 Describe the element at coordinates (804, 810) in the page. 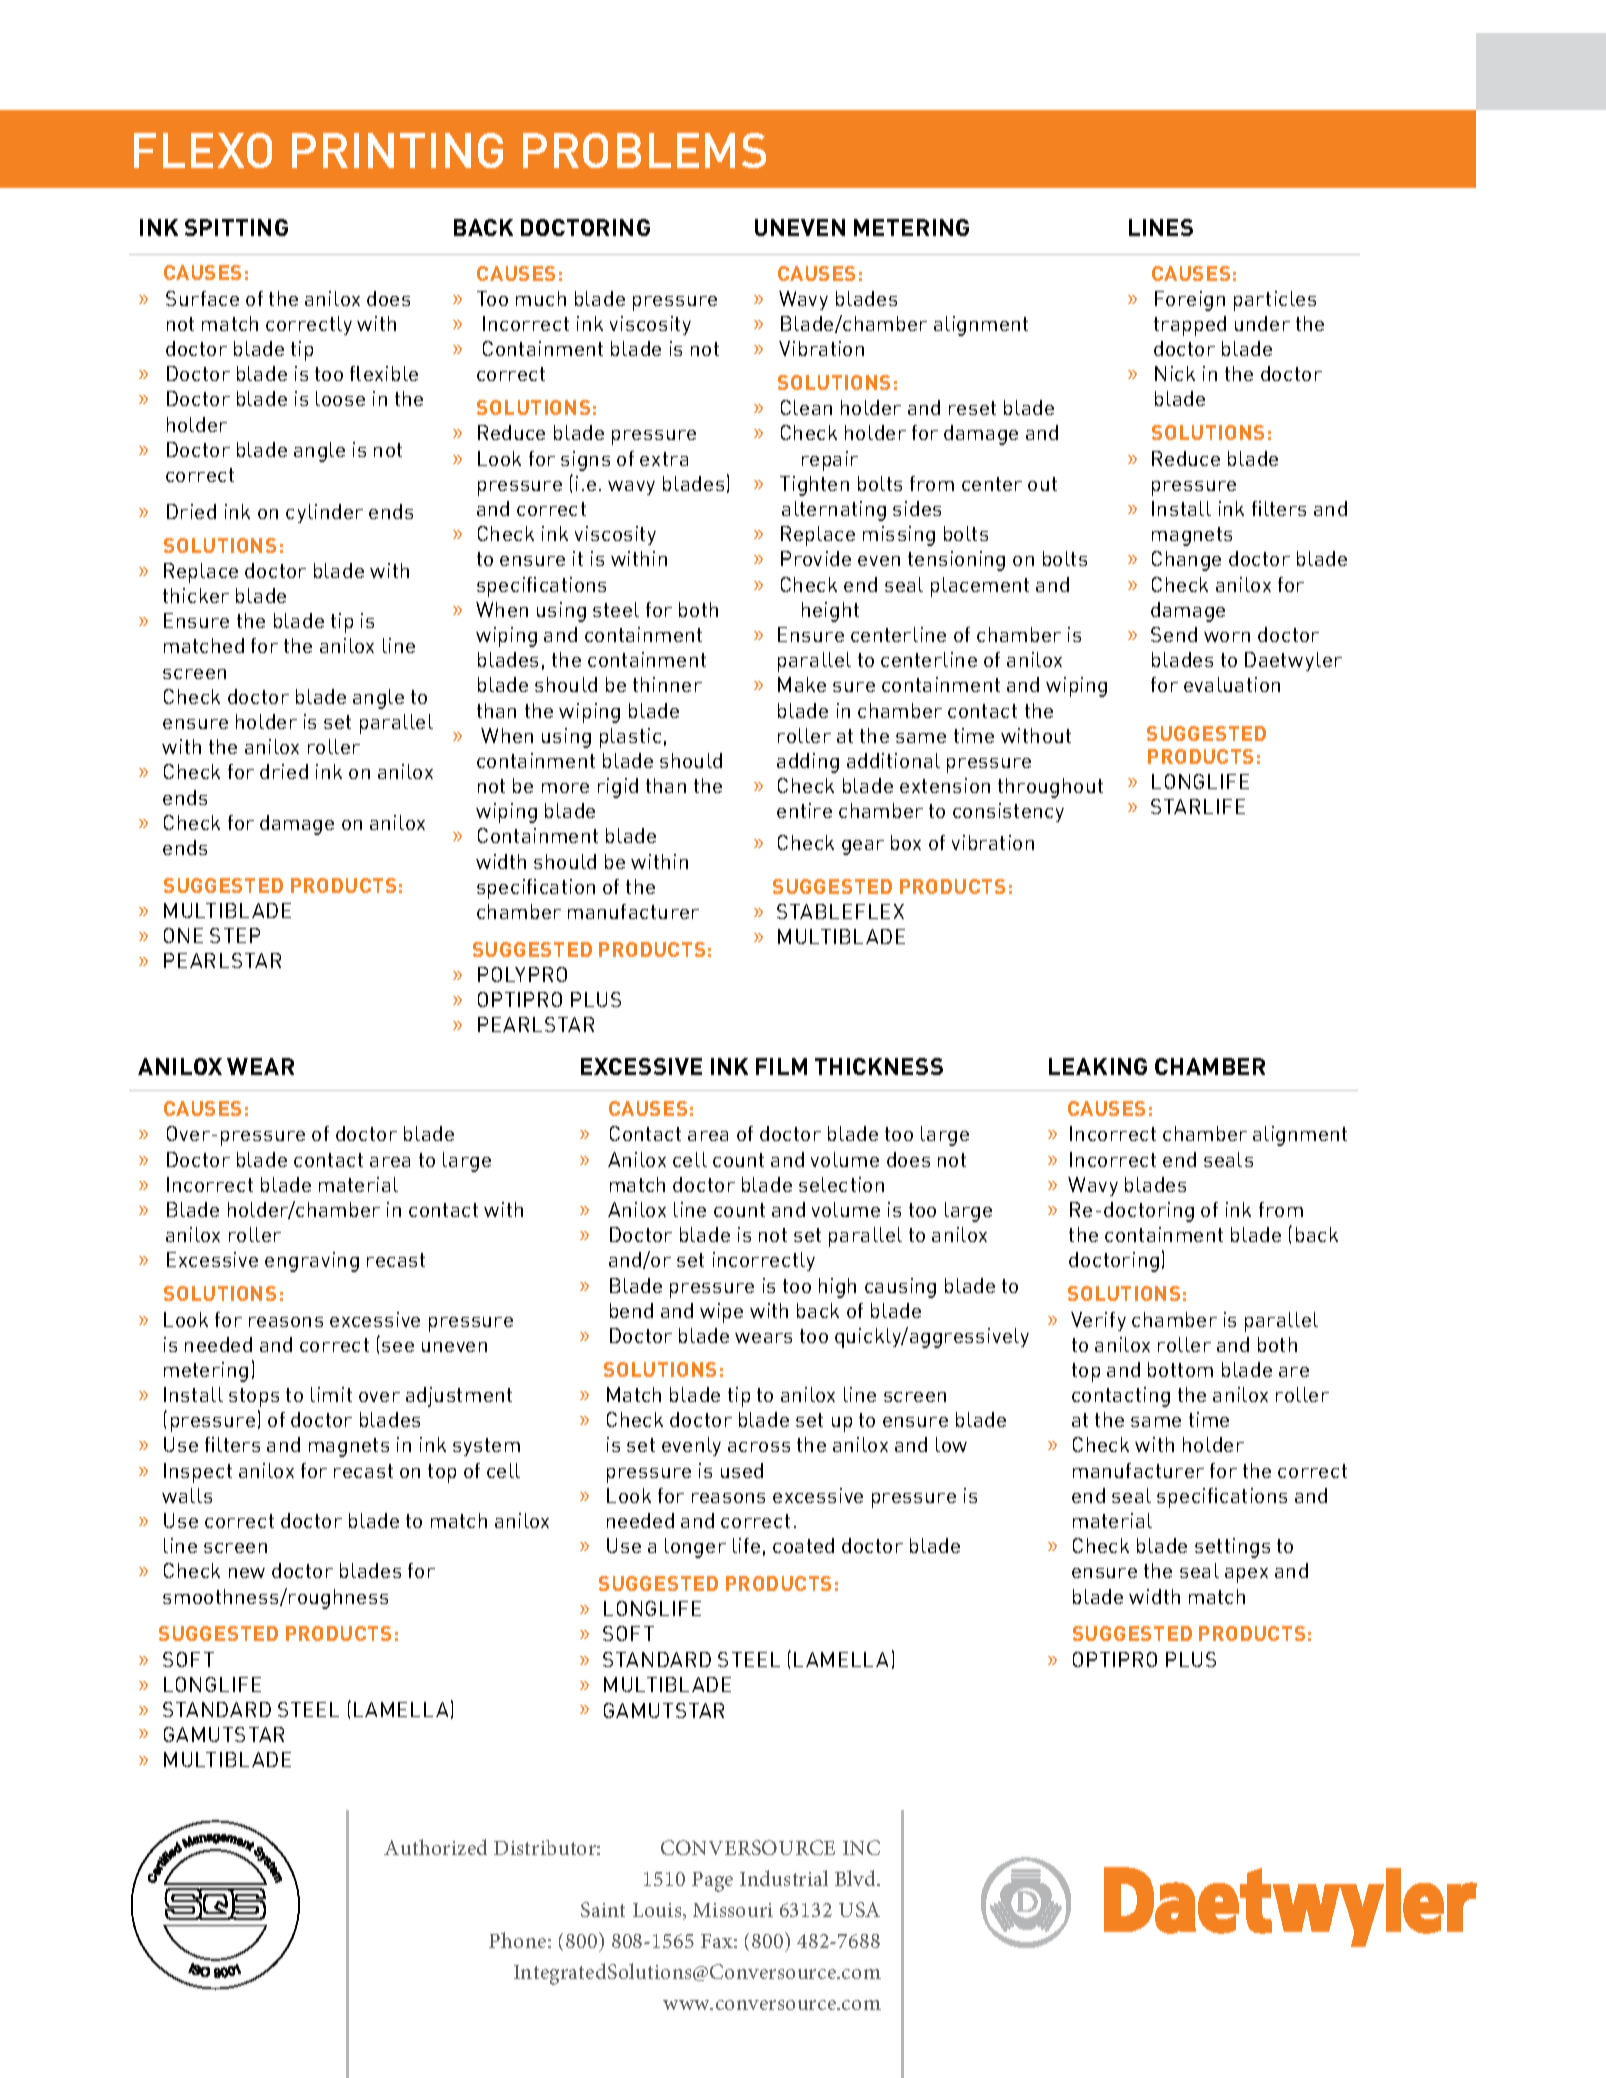

I see `entire` at that location.
